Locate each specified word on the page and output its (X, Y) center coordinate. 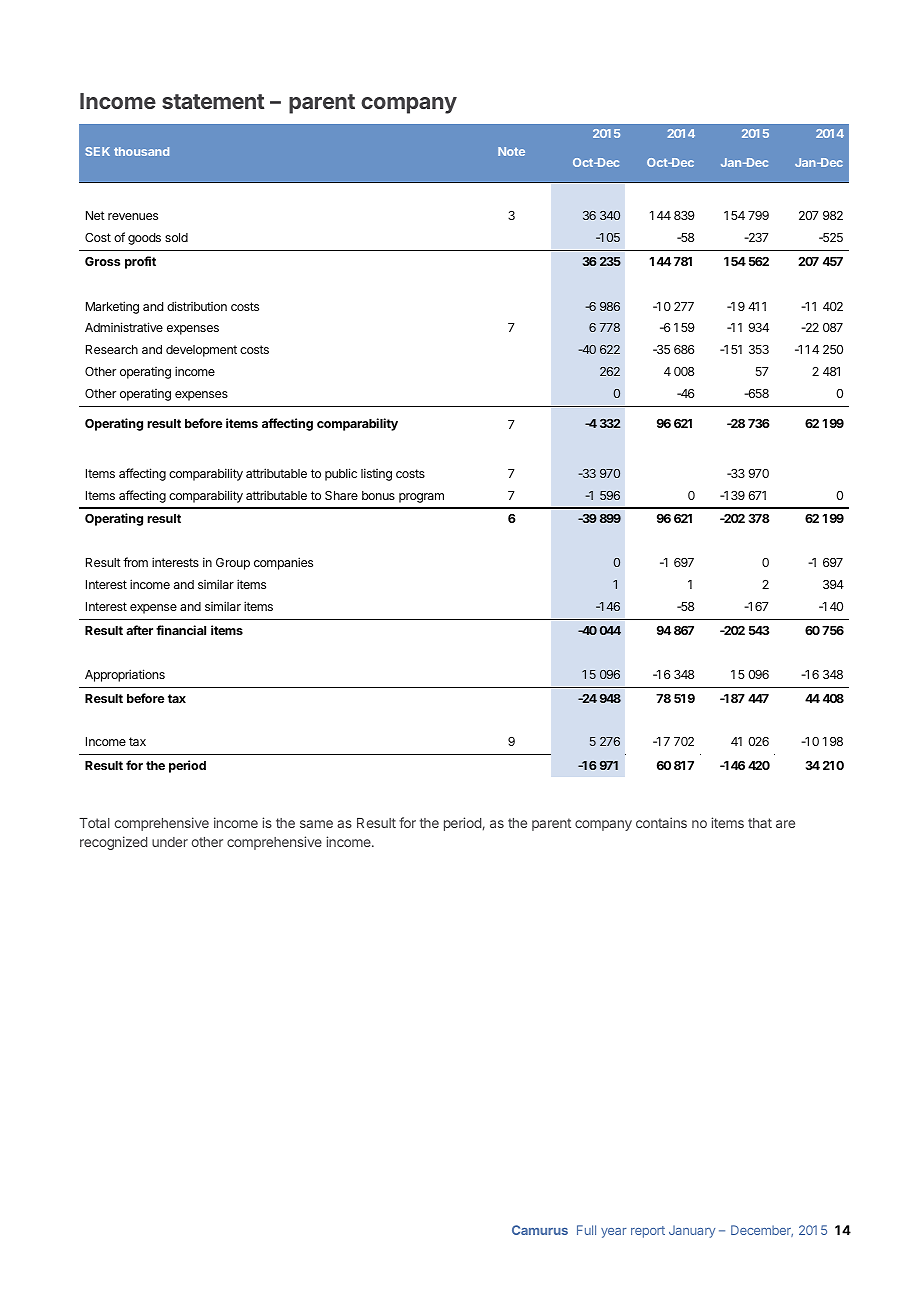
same (316, 824)
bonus (378, 495)
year (614, 1233)
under (170, 842)
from (135, 562)
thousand (141, 151)
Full (586, 1230)
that (760, 823)
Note (511, 151)
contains (661, 822)
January (692, 1231)
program (421, 498)
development (201, 351)
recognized (113, 843)
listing (376, 474)
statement (213, 101)
